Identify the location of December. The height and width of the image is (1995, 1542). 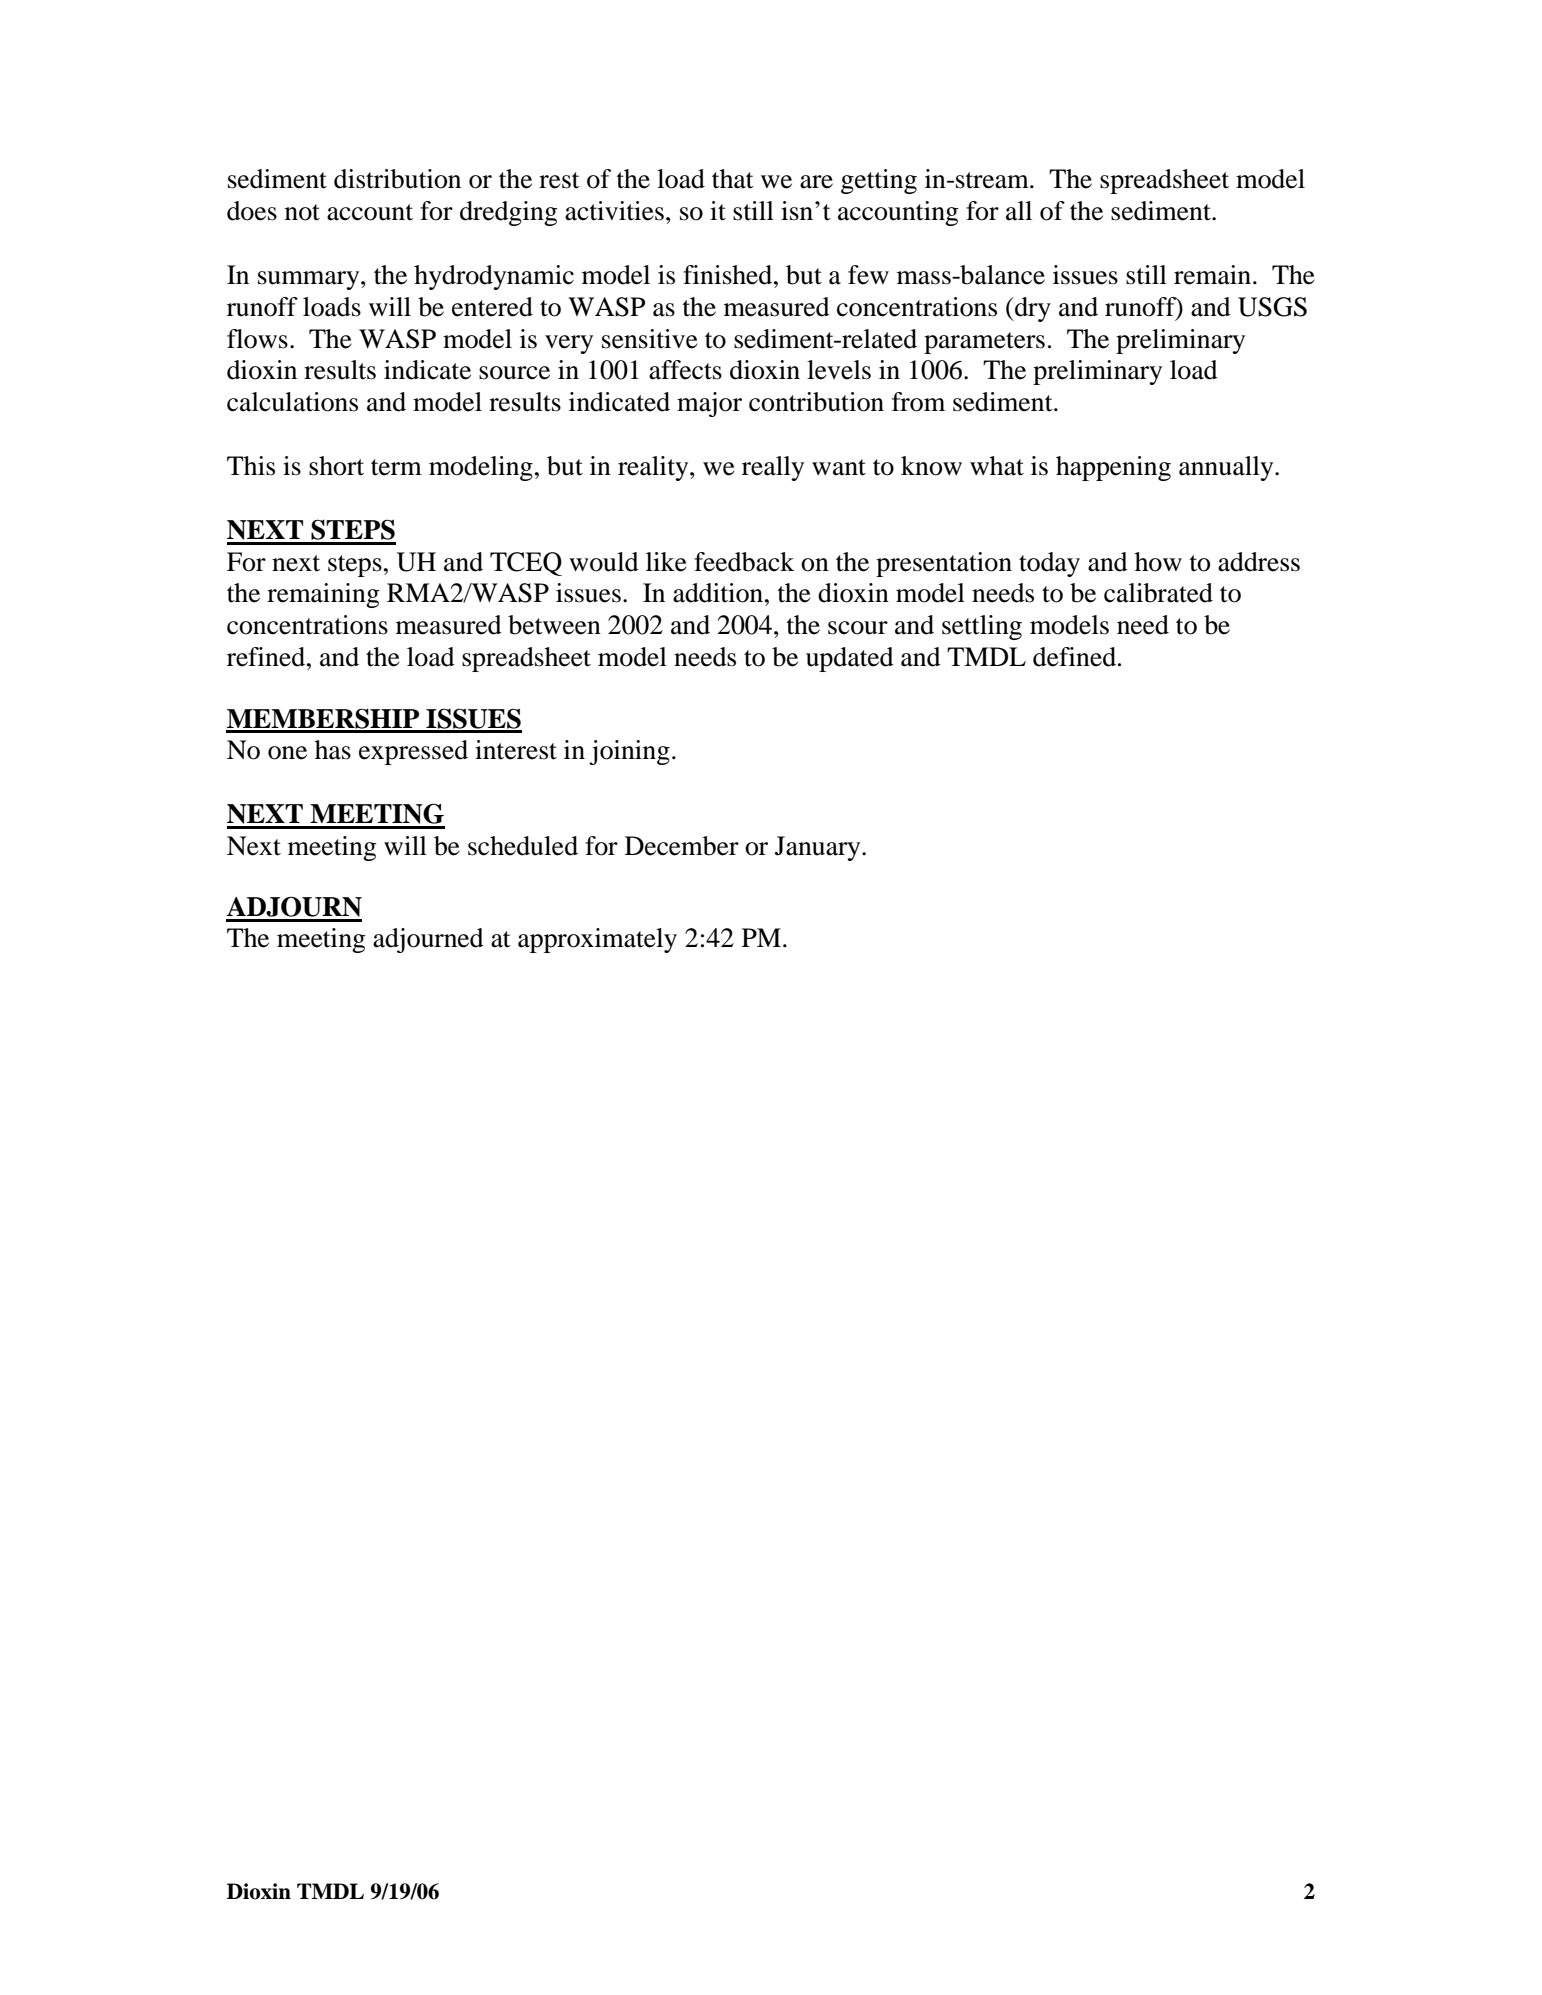
(682, 846).
